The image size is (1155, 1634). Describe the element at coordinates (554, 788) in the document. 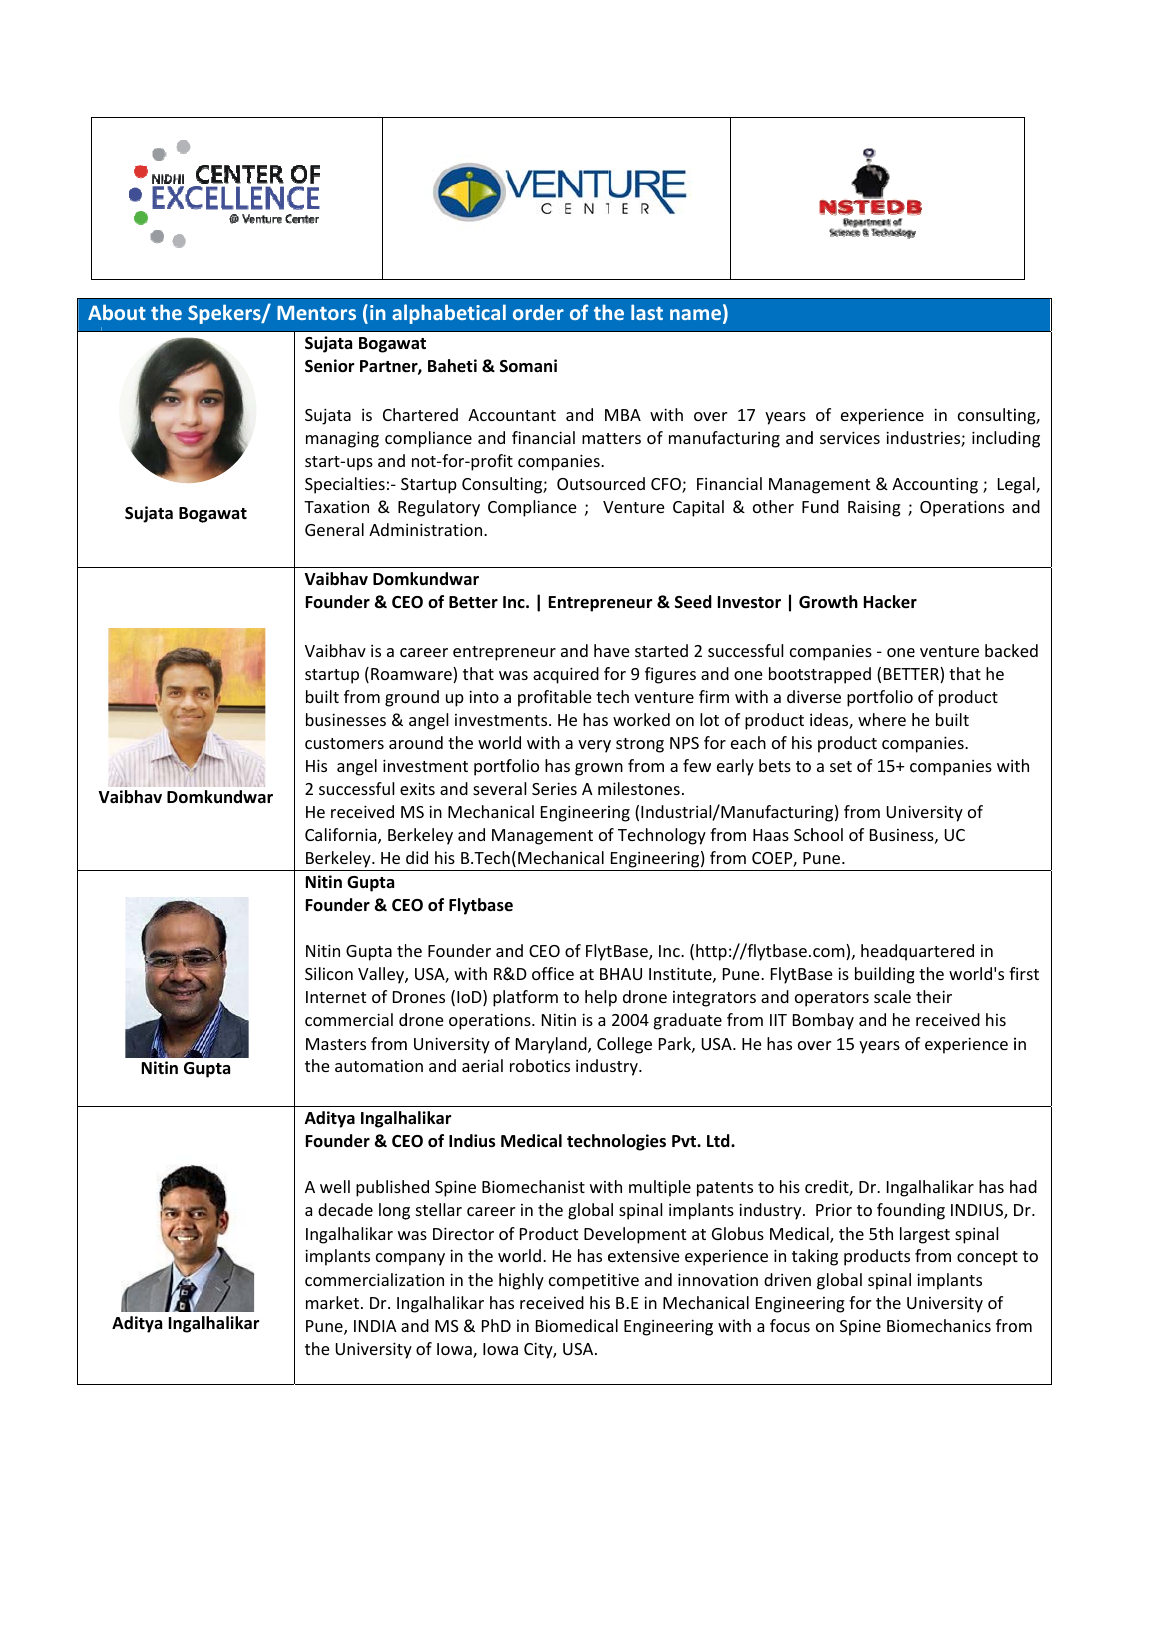

I see `Series` at that location.
